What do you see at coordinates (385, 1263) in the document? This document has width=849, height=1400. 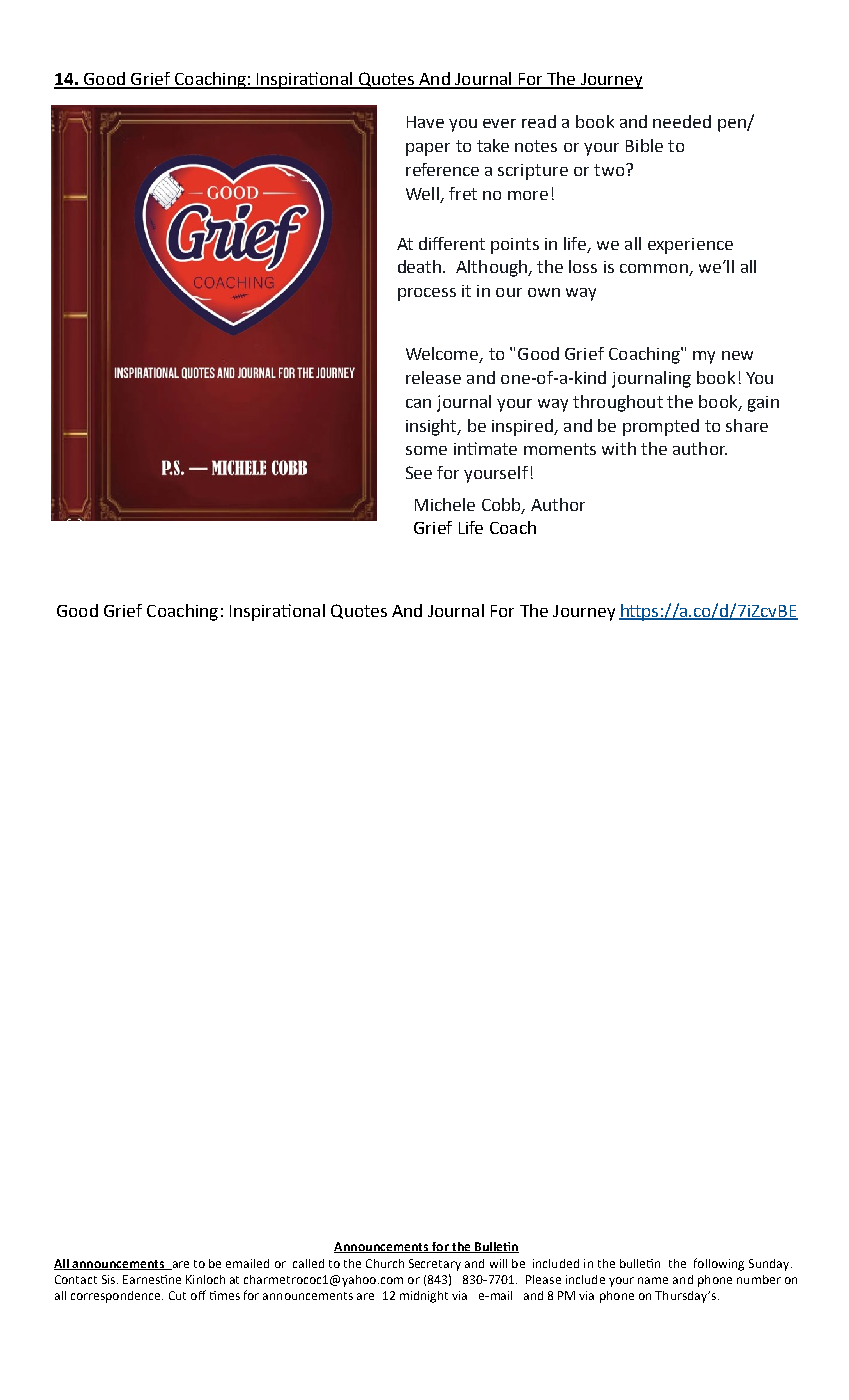 I see `Church` at bounding box center [385, 1263].
